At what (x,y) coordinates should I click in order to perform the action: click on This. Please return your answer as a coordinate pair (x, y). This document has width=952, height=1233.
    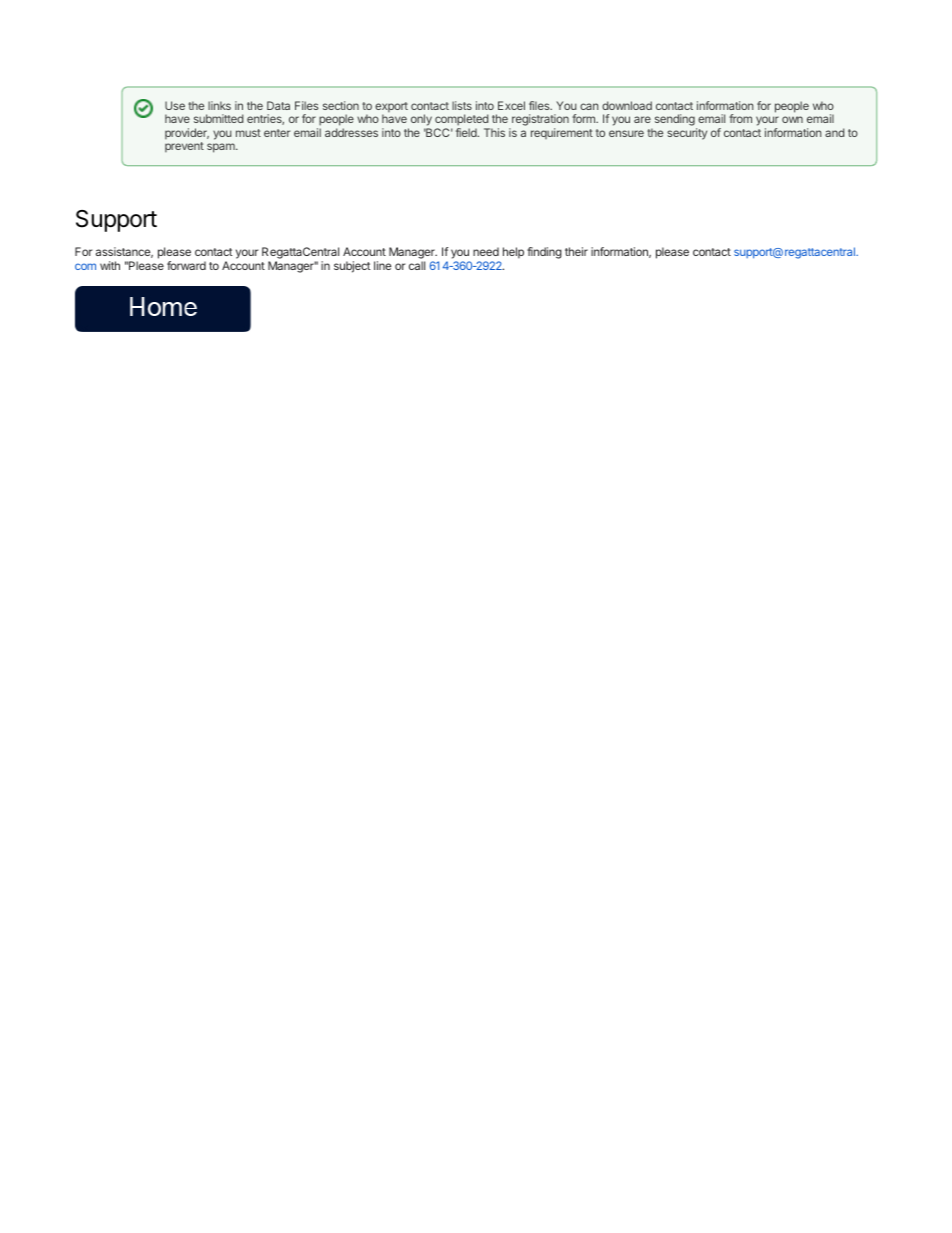
    Looking at the image, I should click on (494, 132).
